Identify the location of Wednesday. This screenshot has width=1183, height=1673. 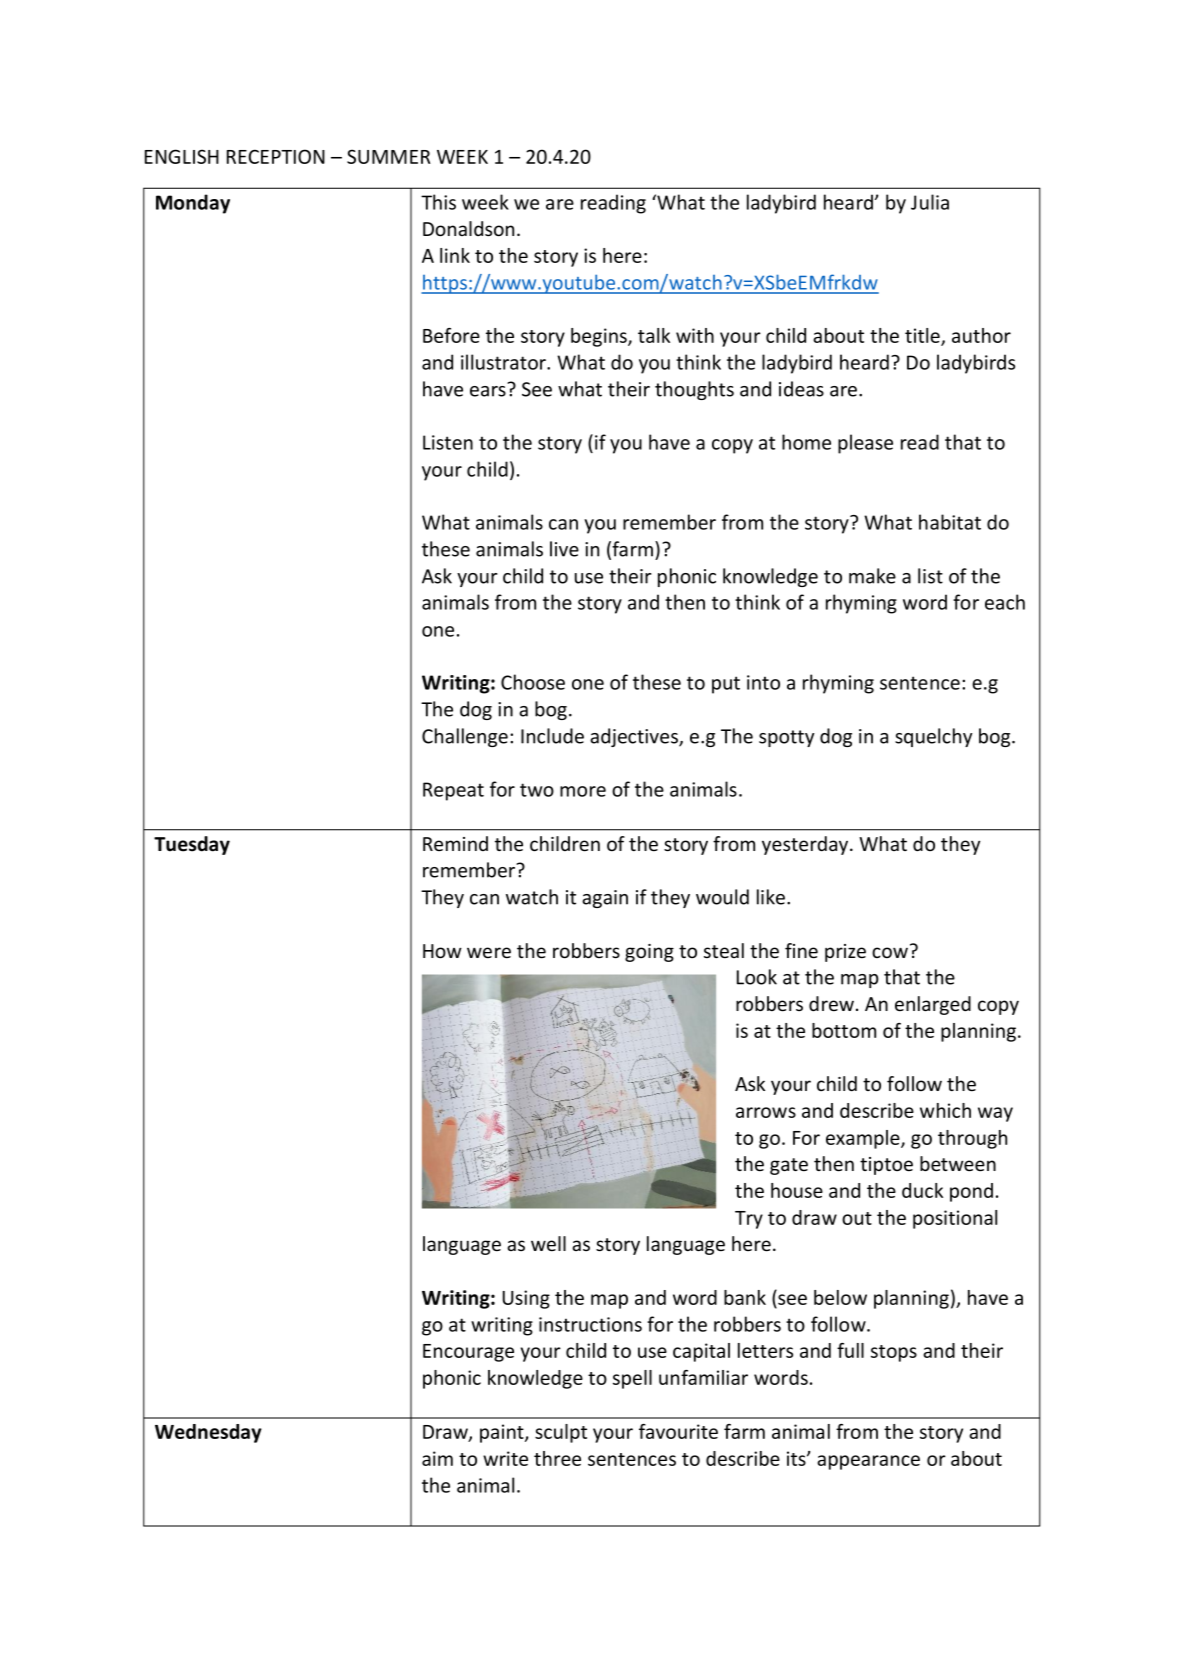
(208, 1433).
